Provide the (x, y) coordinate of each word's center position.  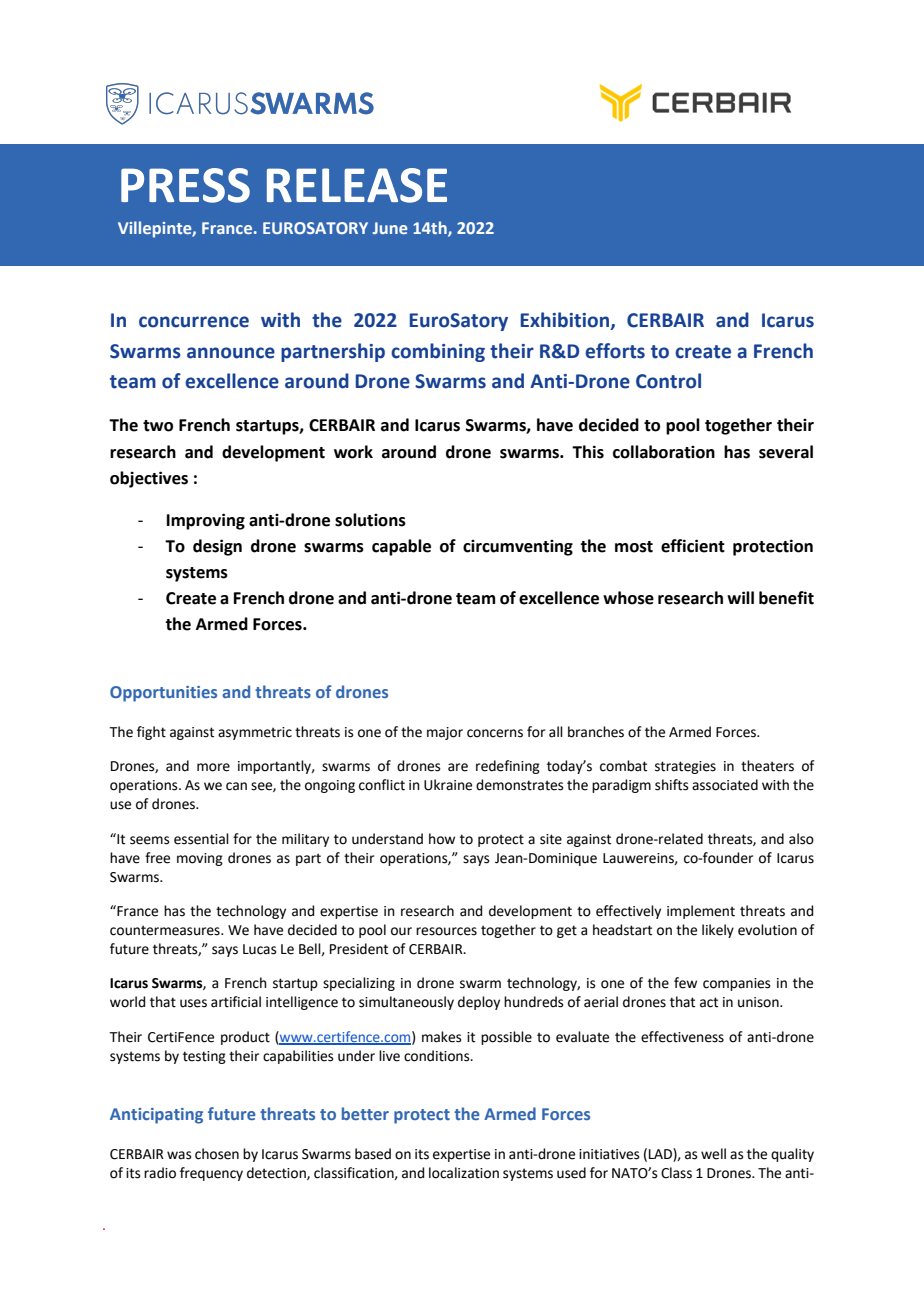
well (713, 1154)
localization (464, 1173)
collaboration (664, 452)
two (158, 426)
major (445, 733)
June (390, 228)
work (353, 452)
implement (701, 912)
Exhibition (566, 321)
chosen (217, 1154)
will (740, 597)
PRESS (185, 185)
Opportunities (163, 694)
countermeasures (166, 930)
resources (446, 931)
